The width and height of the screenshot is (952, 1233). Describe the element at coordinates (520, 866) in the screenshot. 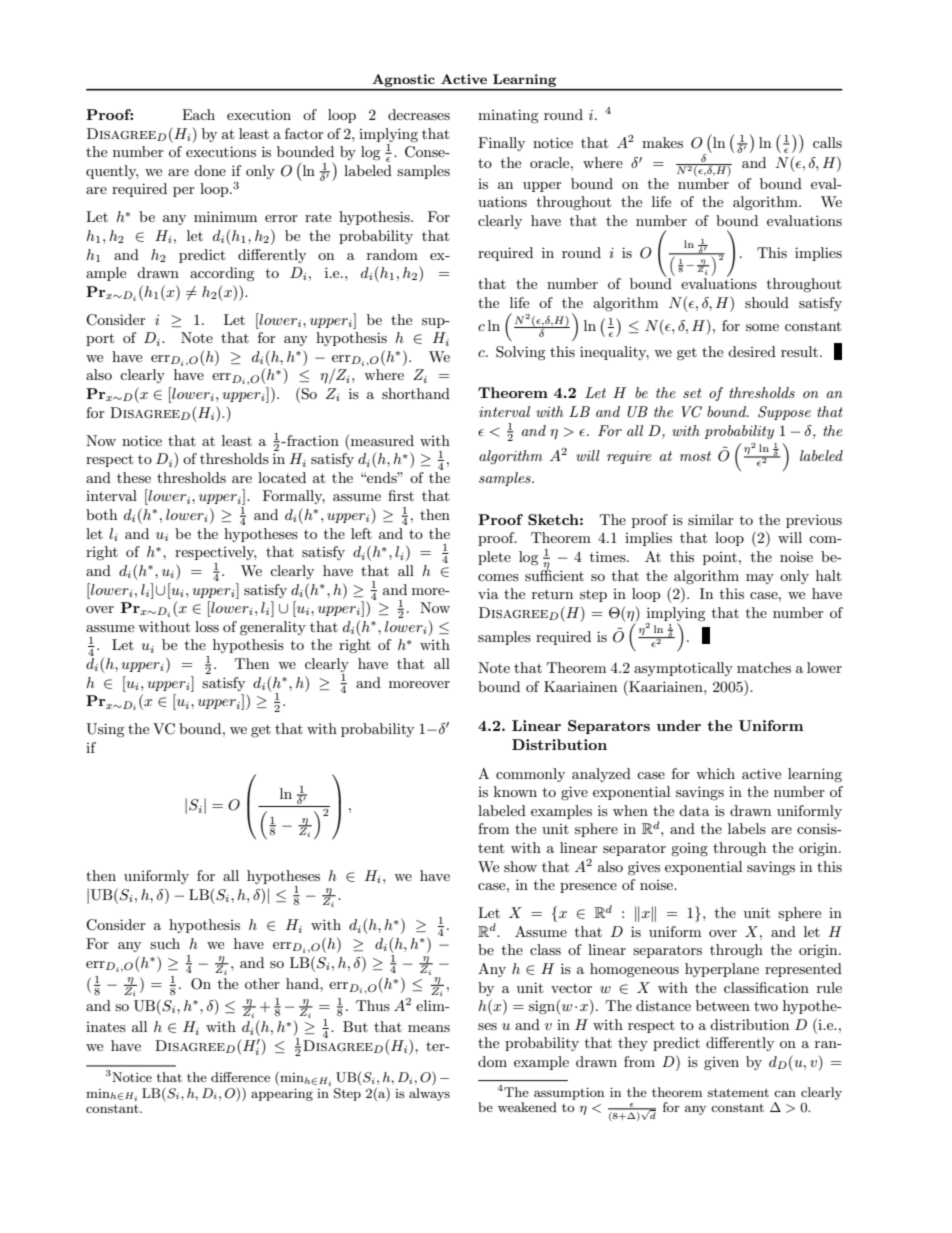

I see `show` at that location.
